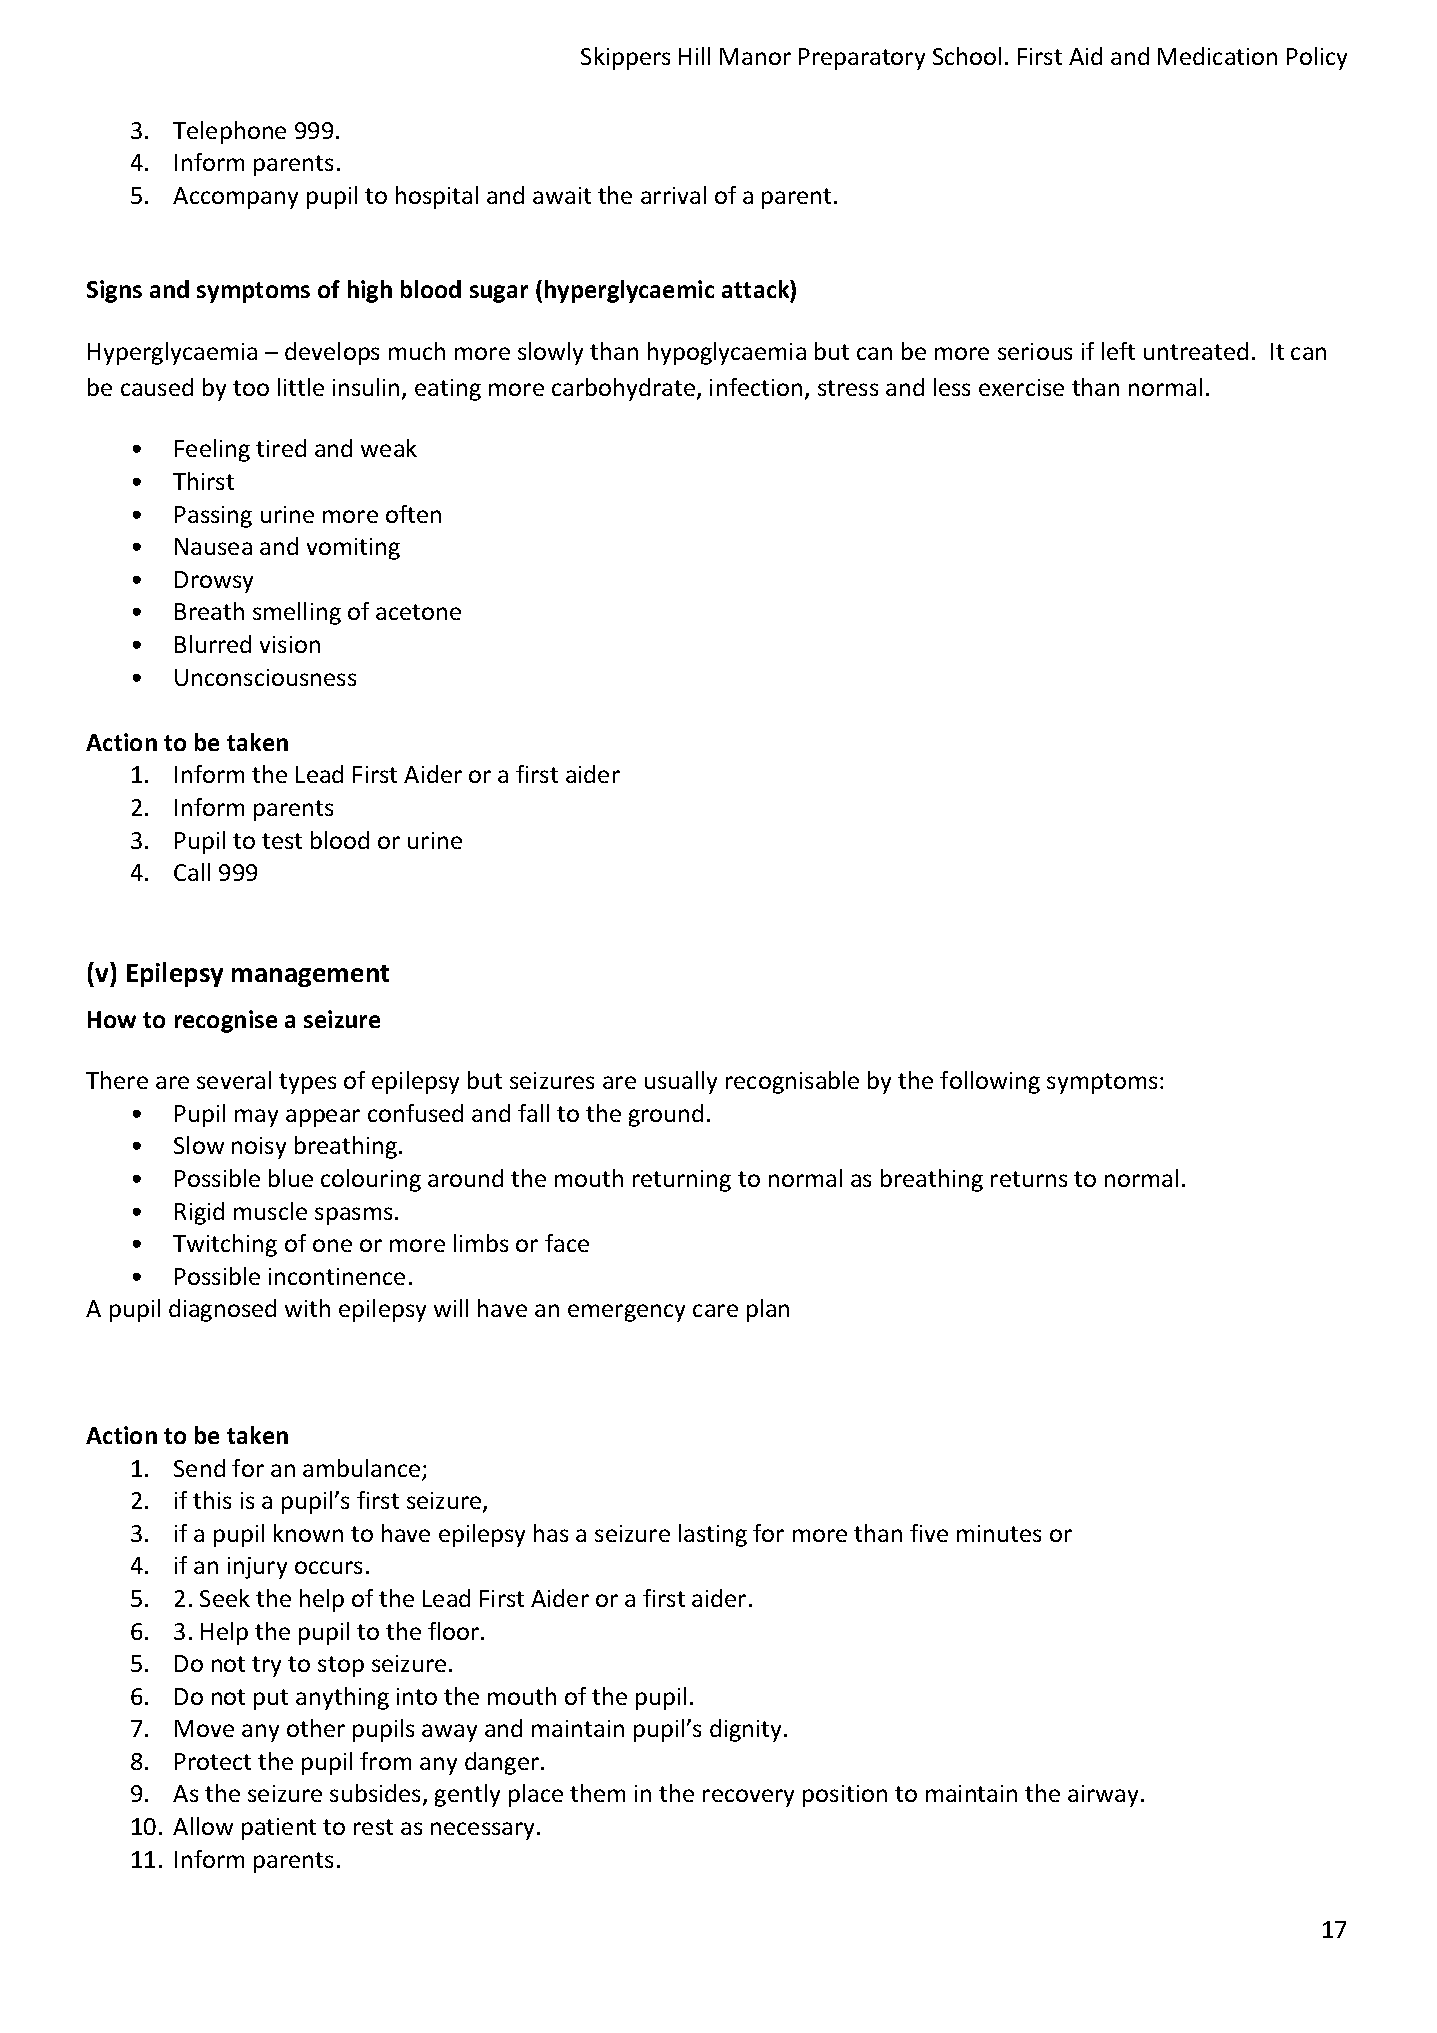 The width and height of the screenshot is (1437, 2033). I want to click on Telephone, so click(229, 132).
